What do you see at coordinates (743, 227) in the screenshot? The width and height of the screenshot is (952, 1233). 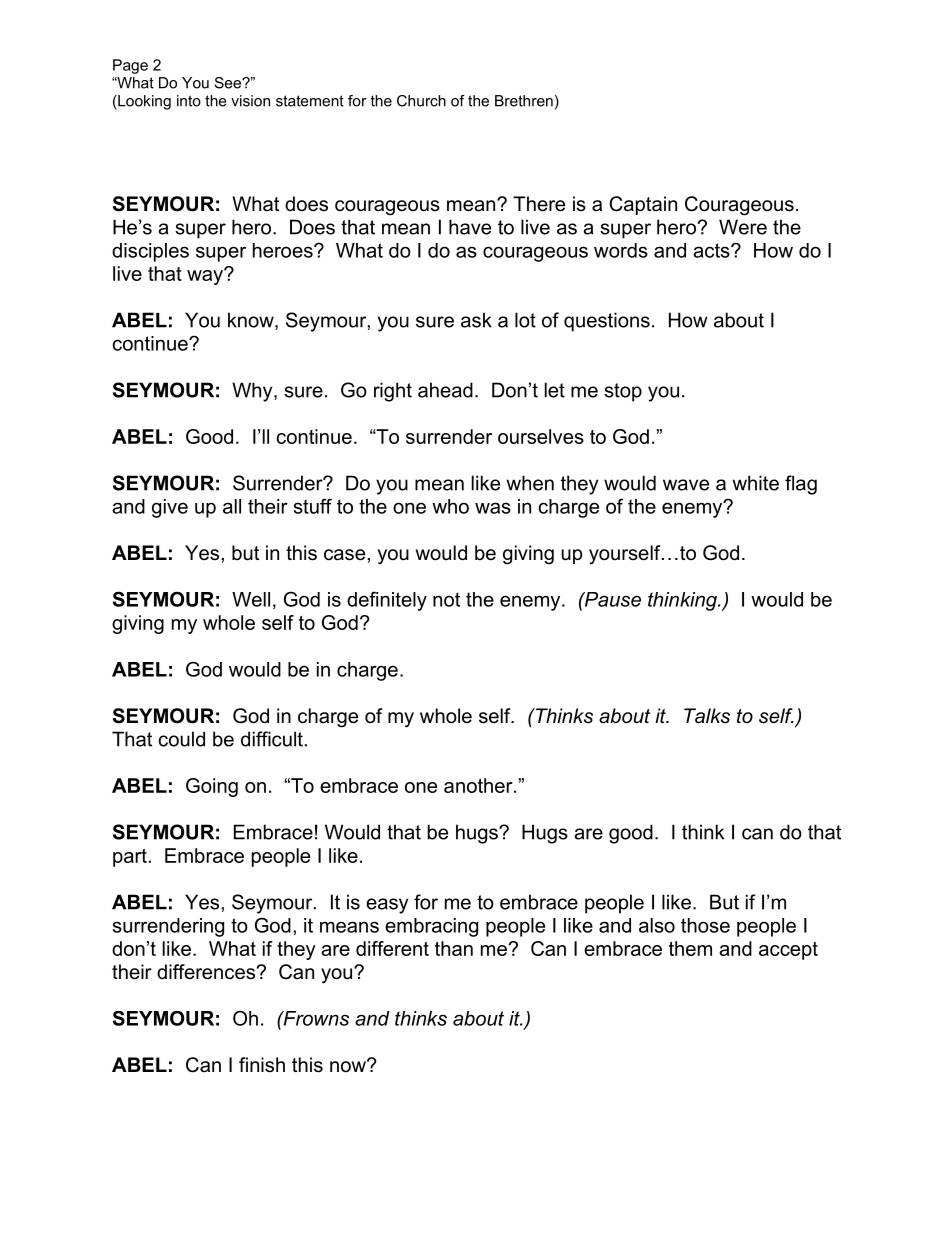 I see `Were` at bounding box center [743, 227].
